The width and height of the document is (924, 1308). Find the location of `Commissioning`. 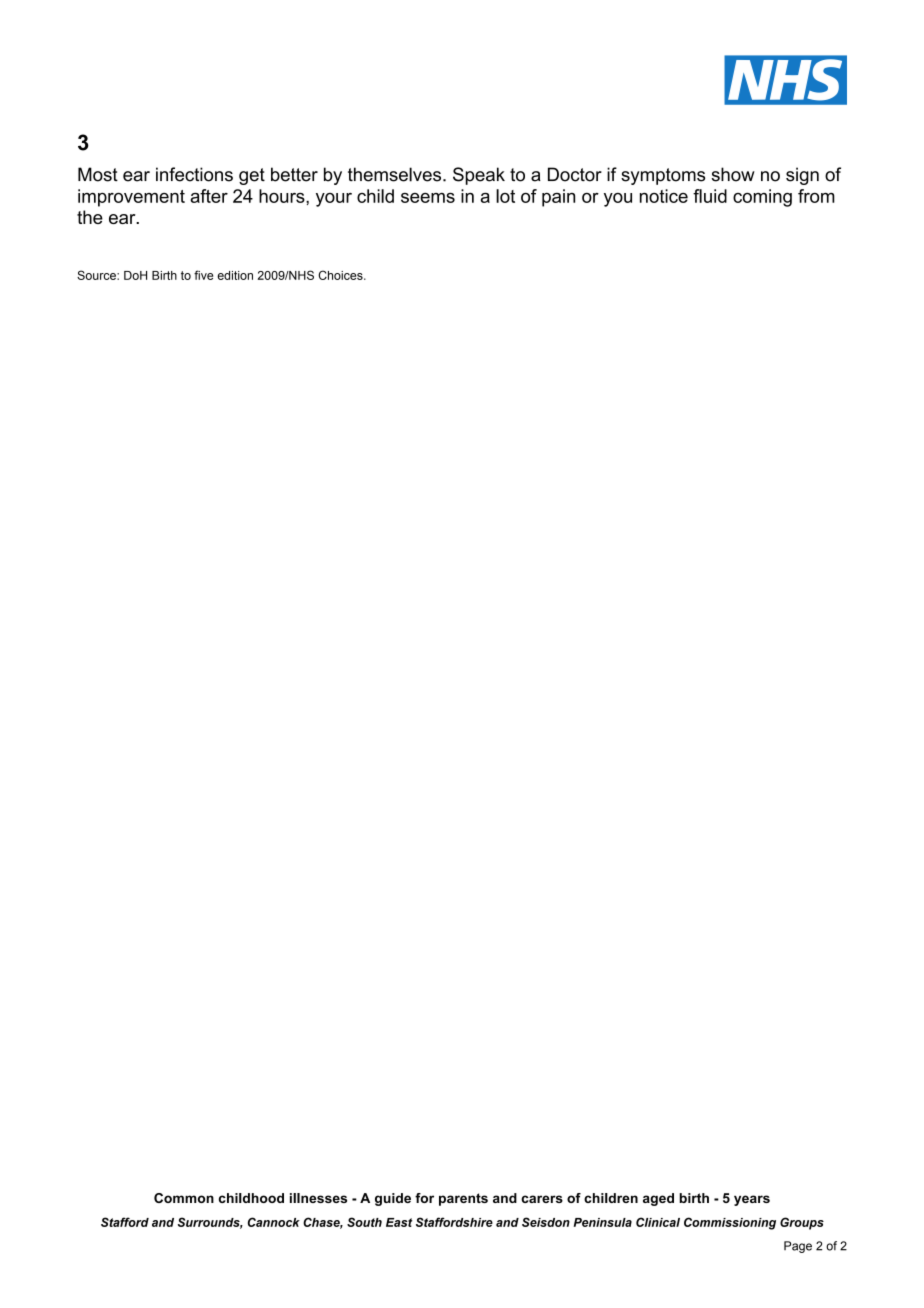

Commissioning is located at coordinates (730, 1223).
